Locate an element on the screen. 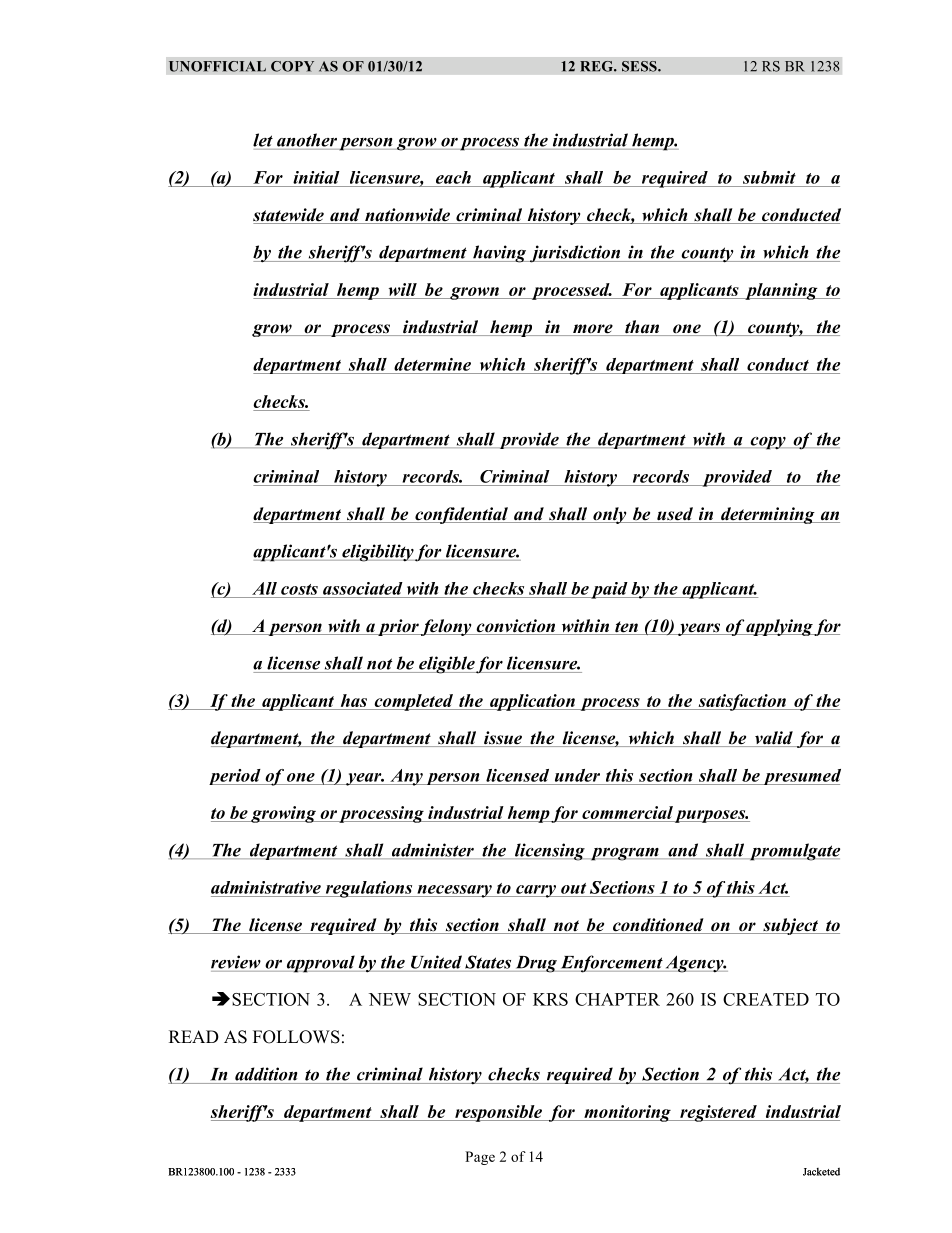 This screenshot has width=952, height=1233. determining is located at coordinates (768, 515).
